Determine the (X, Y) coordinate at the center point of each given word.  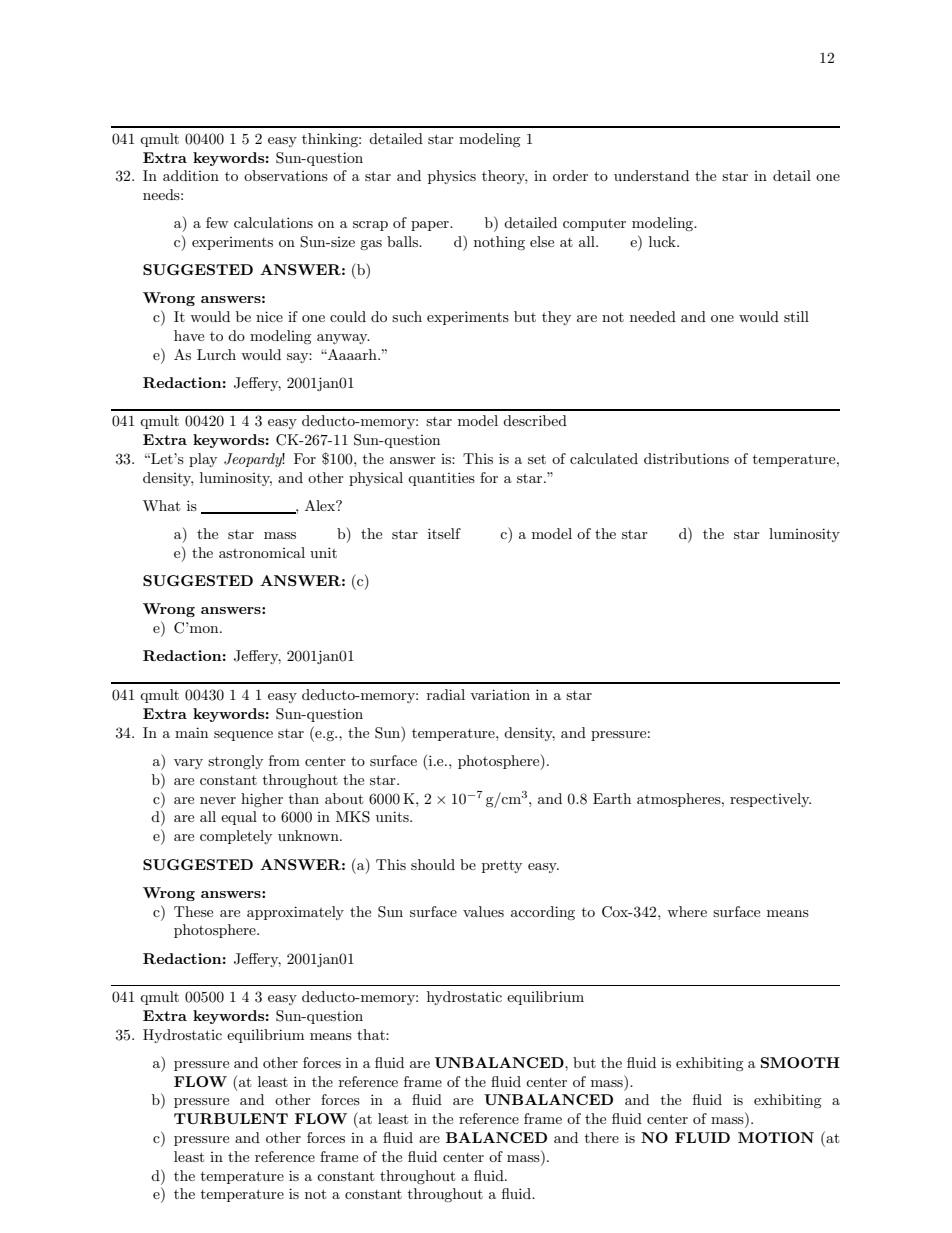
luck (663, 241)
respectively (770, 800)
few (217, 222)
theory (504, 177)
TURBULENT (231, 1118)
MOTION (776, 1137)
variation (500, 694)
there (602, 1137)
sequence (243, 736)
